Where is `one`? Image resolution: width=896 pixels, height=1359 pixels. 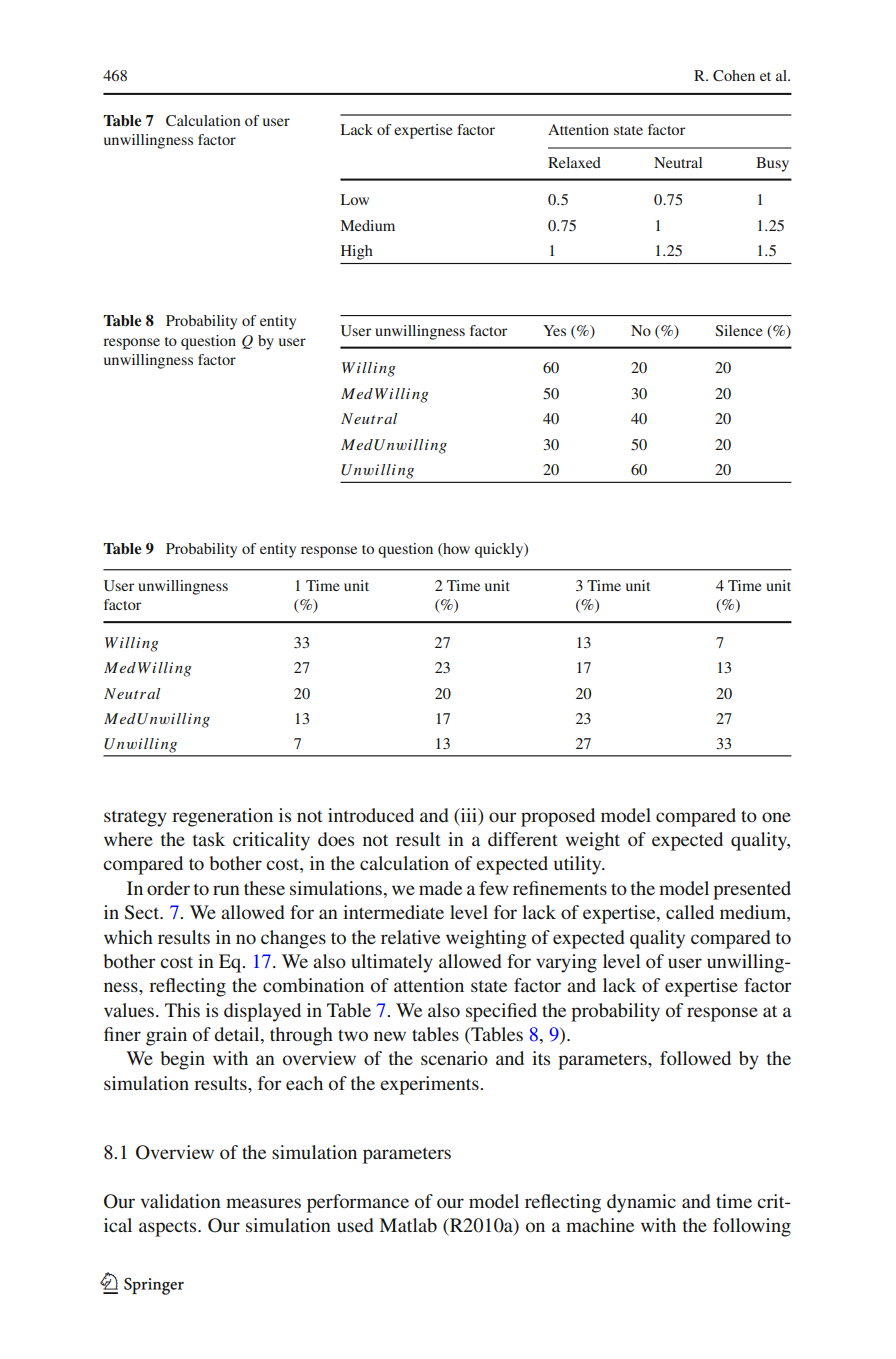
one is located at coordinates (776, 817).
